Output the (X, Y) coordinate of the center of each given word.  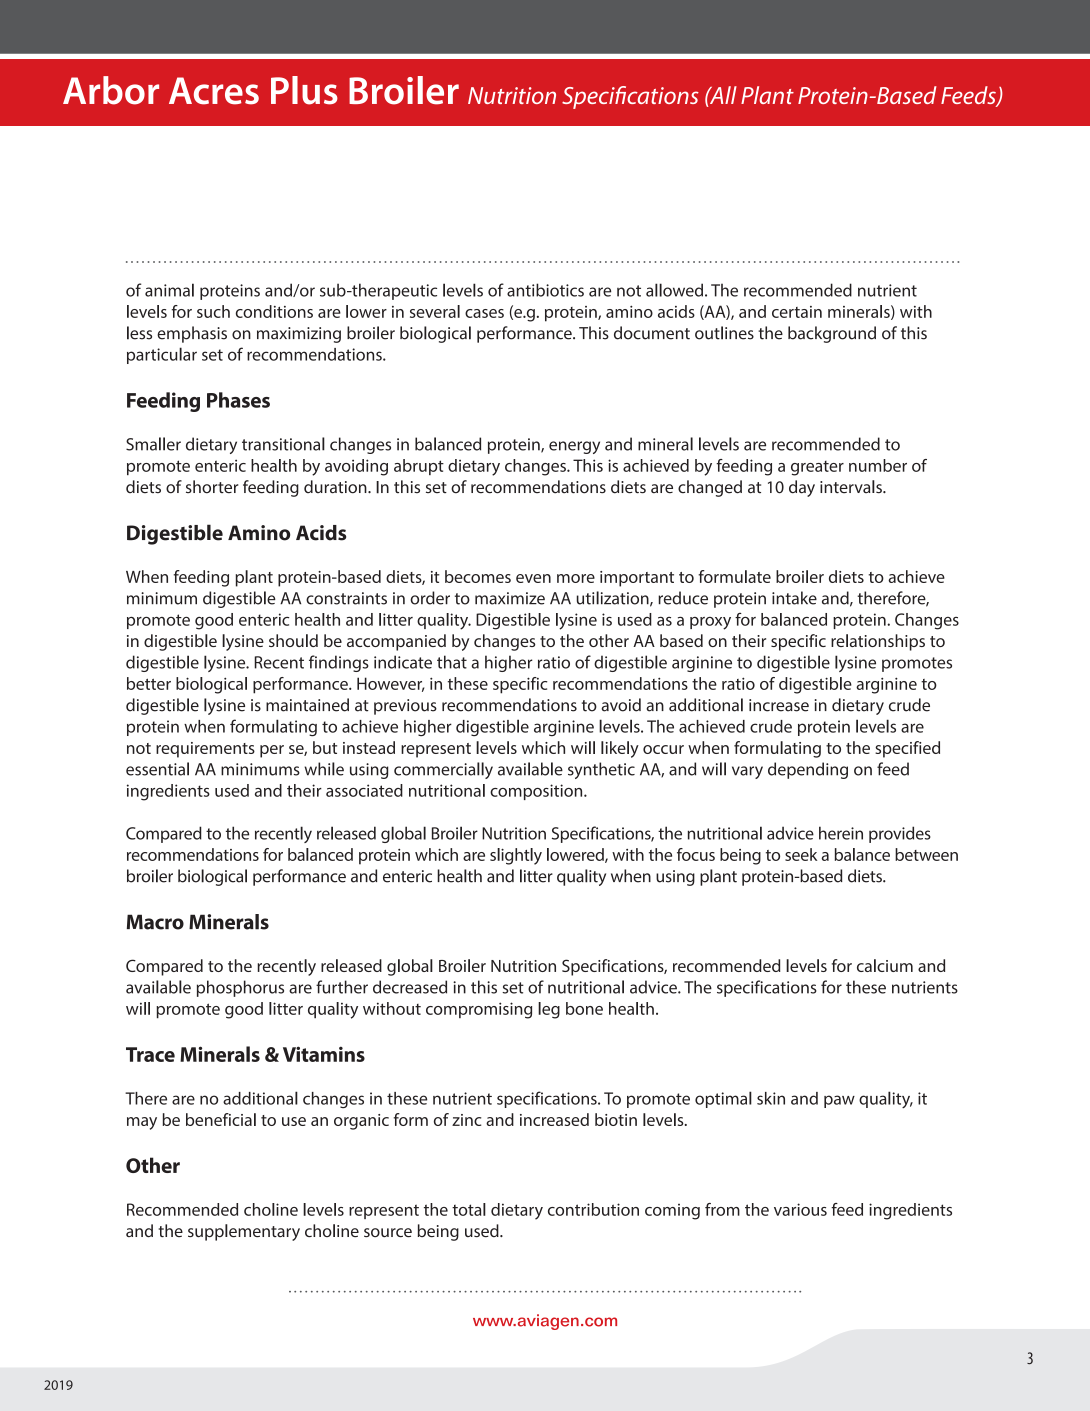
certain (797, 312)
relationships (878, 642)
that (452, 662)
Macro (155, 922)
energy (574, 447)
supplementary (244, 1232)
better (149, 683)
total (469, 1209)
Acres (214, 91)
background (832, 334)
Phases (238, 400)
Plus (304, 90)
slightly (516, 856)
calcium (885, 965)
